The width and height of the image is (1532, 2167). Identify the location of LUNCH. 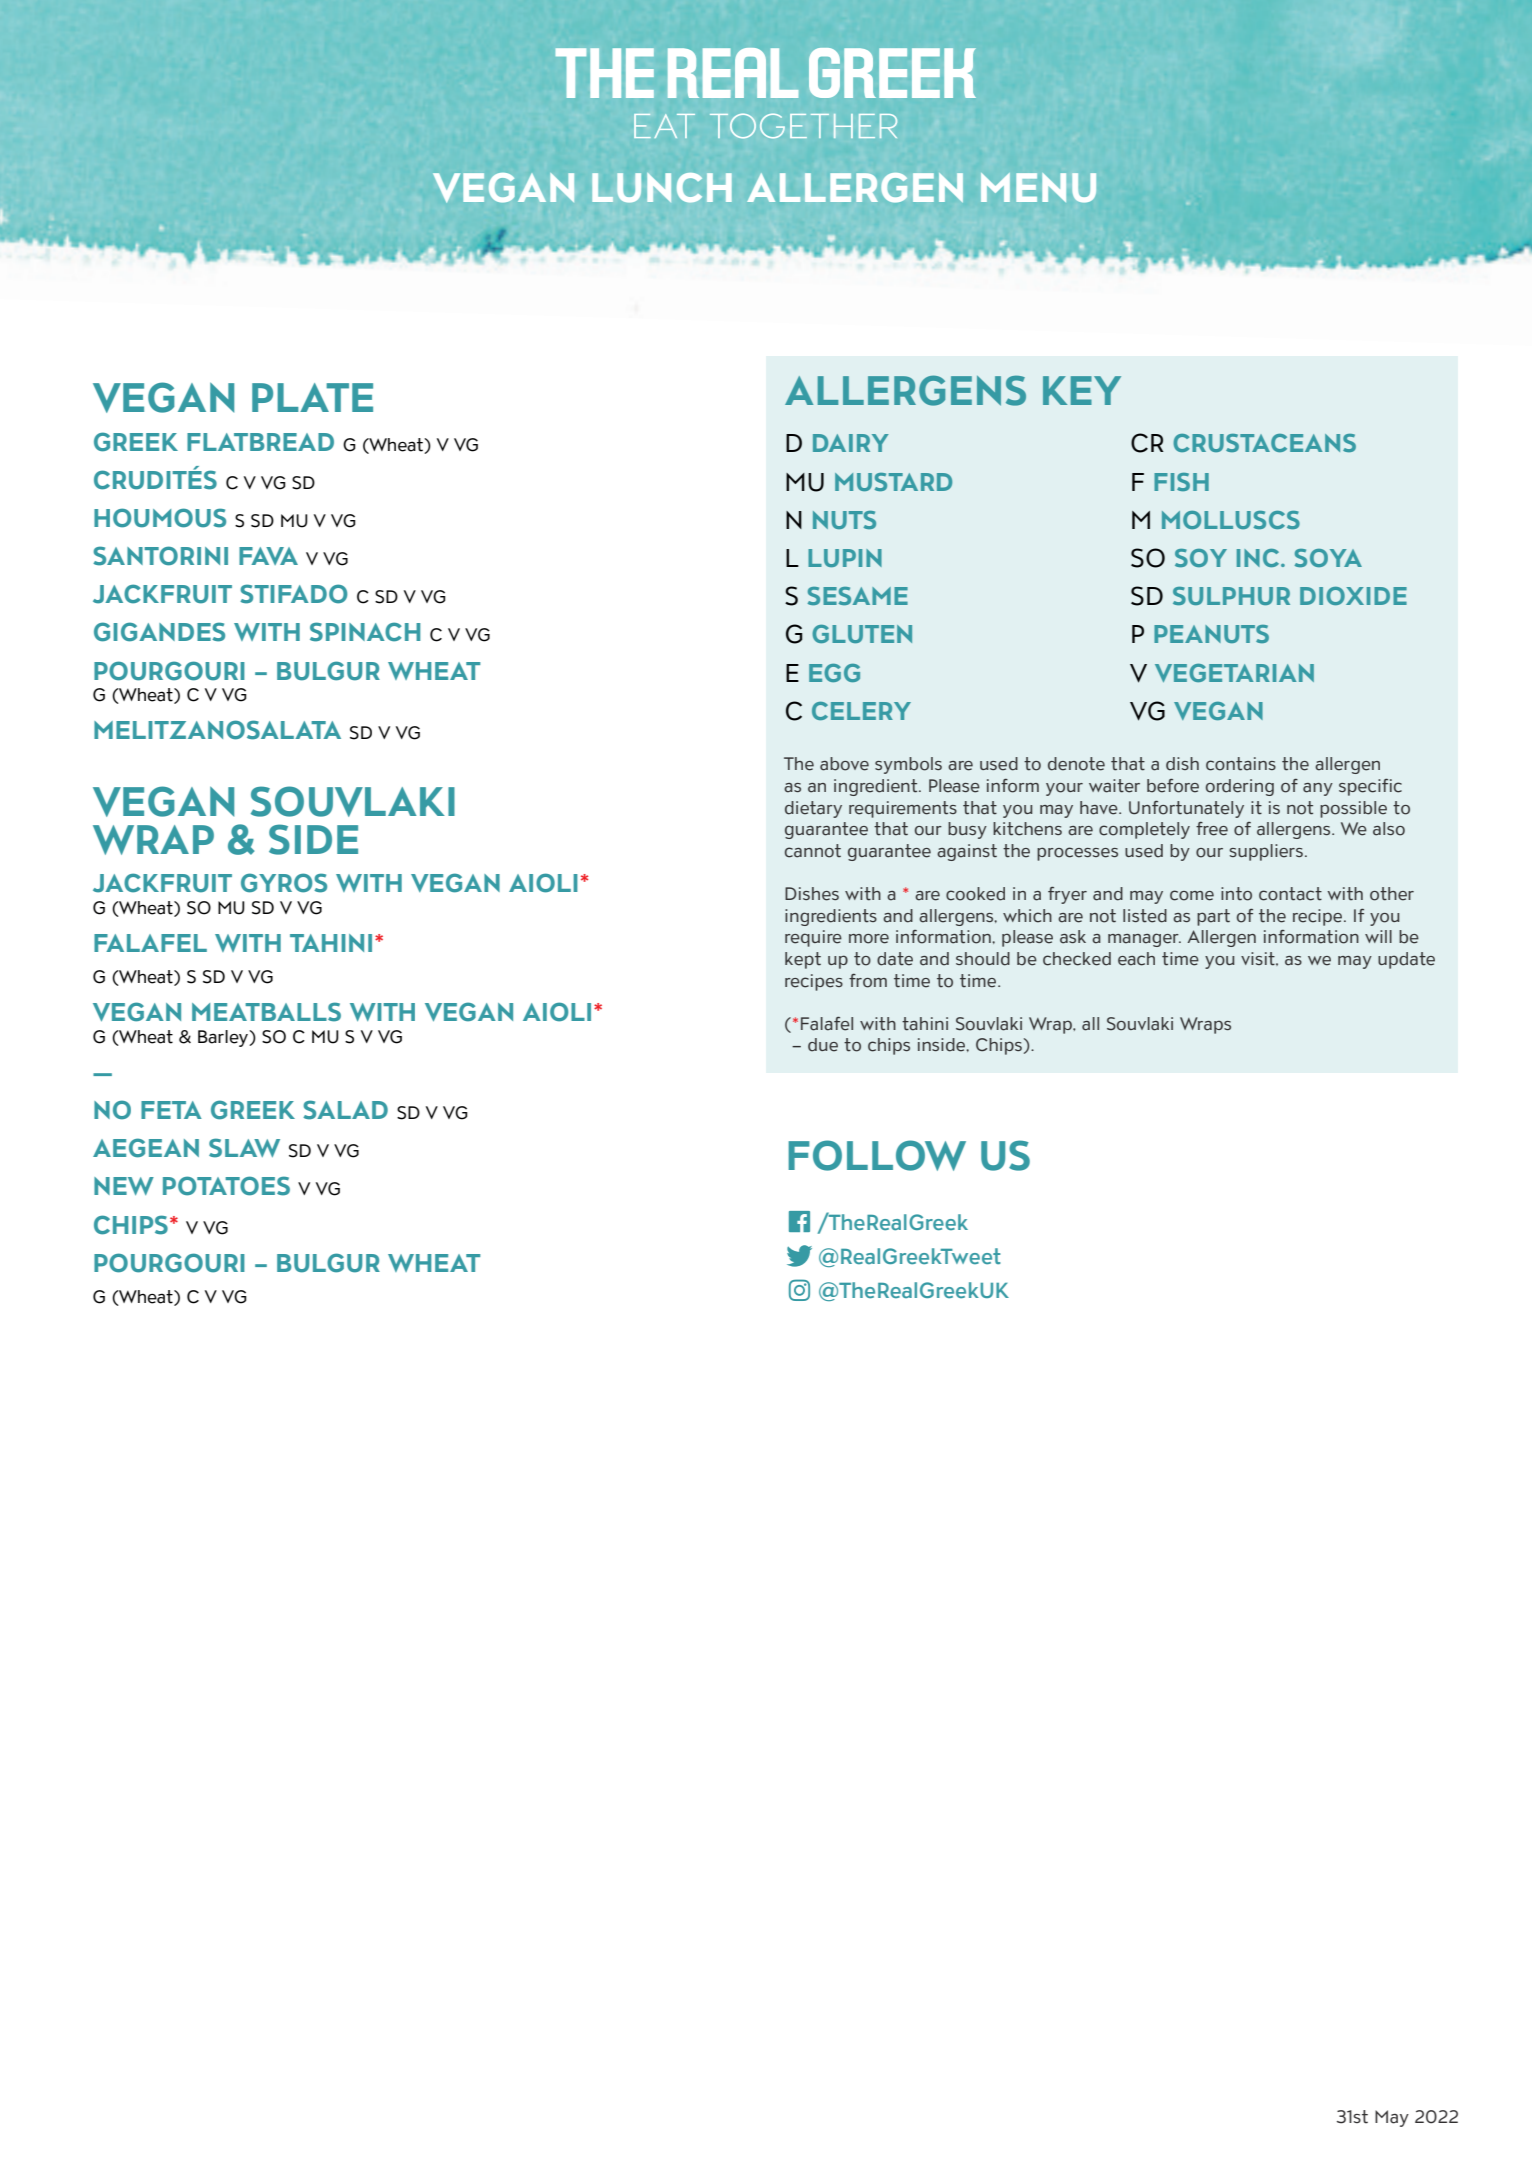
(662, 188).
